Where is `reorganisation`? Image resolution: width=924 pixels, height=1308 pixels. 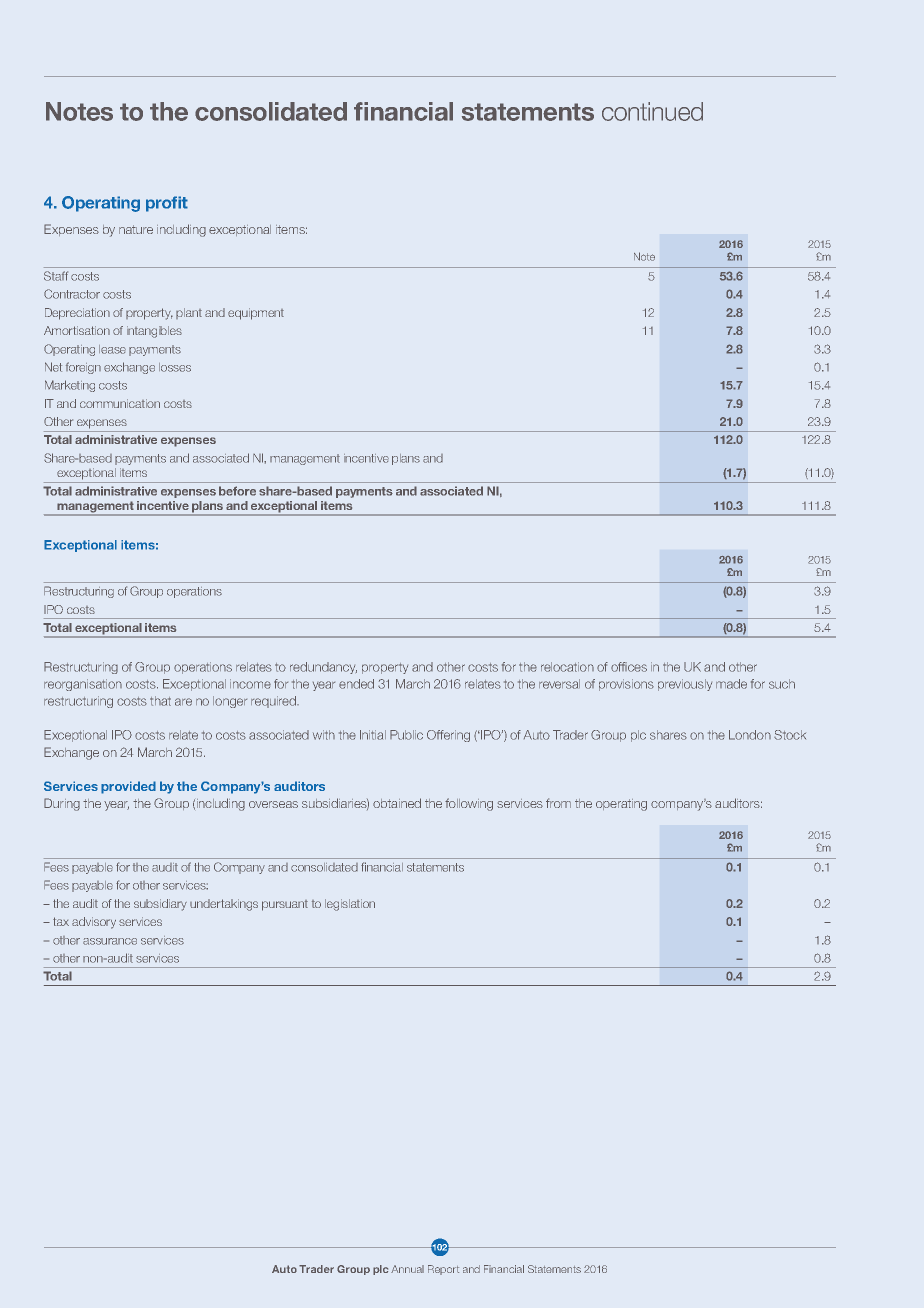 reorganisation is located at coordinates (83, 685).
